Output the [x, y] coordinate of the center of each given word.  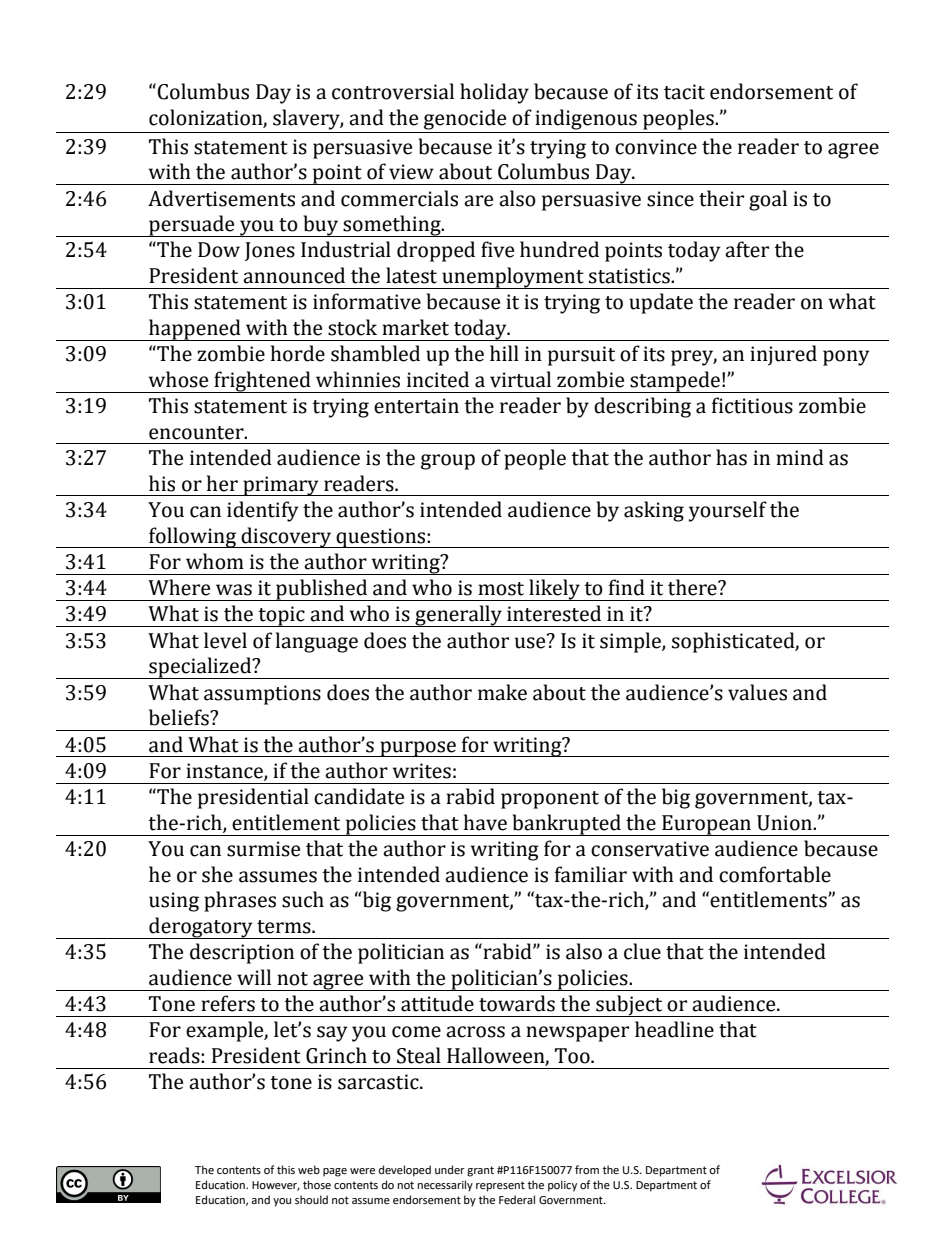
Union [785, 823]
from [587, 1169]
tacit [684, 92]
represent [500, 1186]
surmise [263, 849]
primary [281, 486]
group [448, 462]
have [485, 822]
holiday [494, 93]
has [731, 457]
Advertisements [221, 198]
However [276, 1186]
